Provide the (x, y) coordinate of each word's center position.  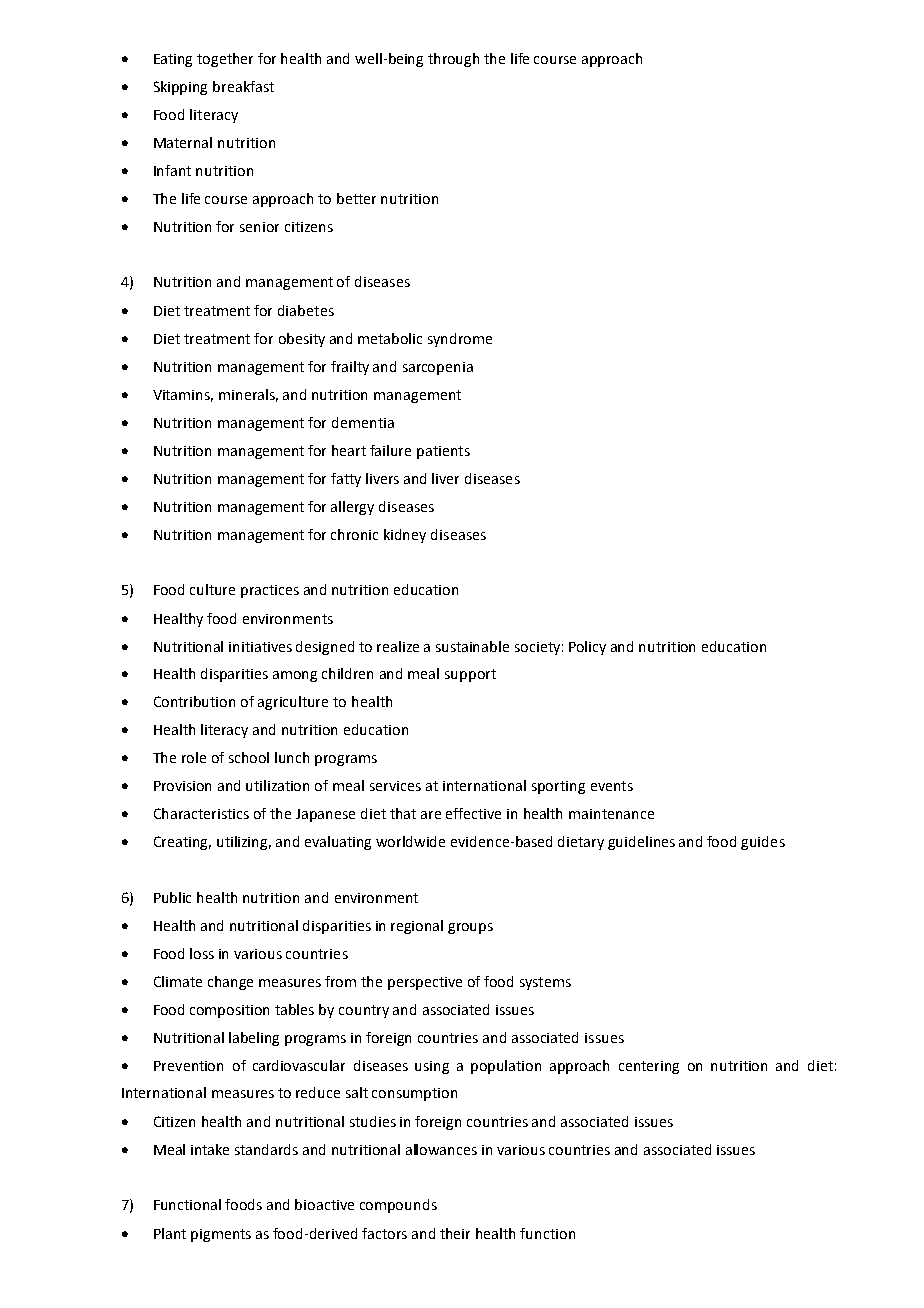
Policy (587, 648)
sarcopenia (438, 368)
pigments (221, 1235)
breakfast (243, 86)
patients (443, 452)
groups (470, 928)
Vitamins (183, 396)
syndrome (460, 340)
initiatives (260, 647)
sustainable (472, 646)
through (453, 60)
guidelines (641, 843)
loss (202, 953)
